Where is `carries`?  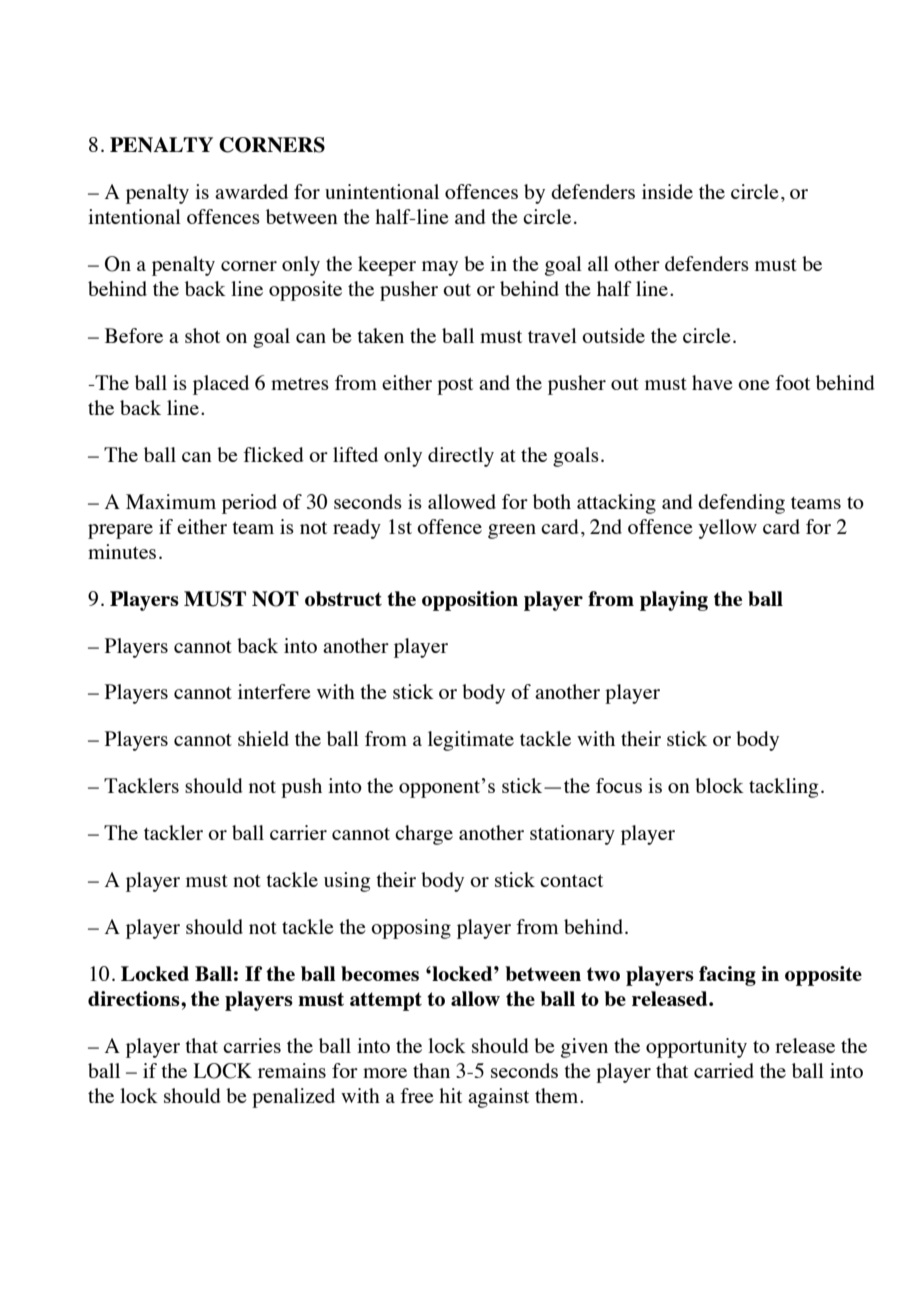
carries is located at coordinates (252, 1045).
